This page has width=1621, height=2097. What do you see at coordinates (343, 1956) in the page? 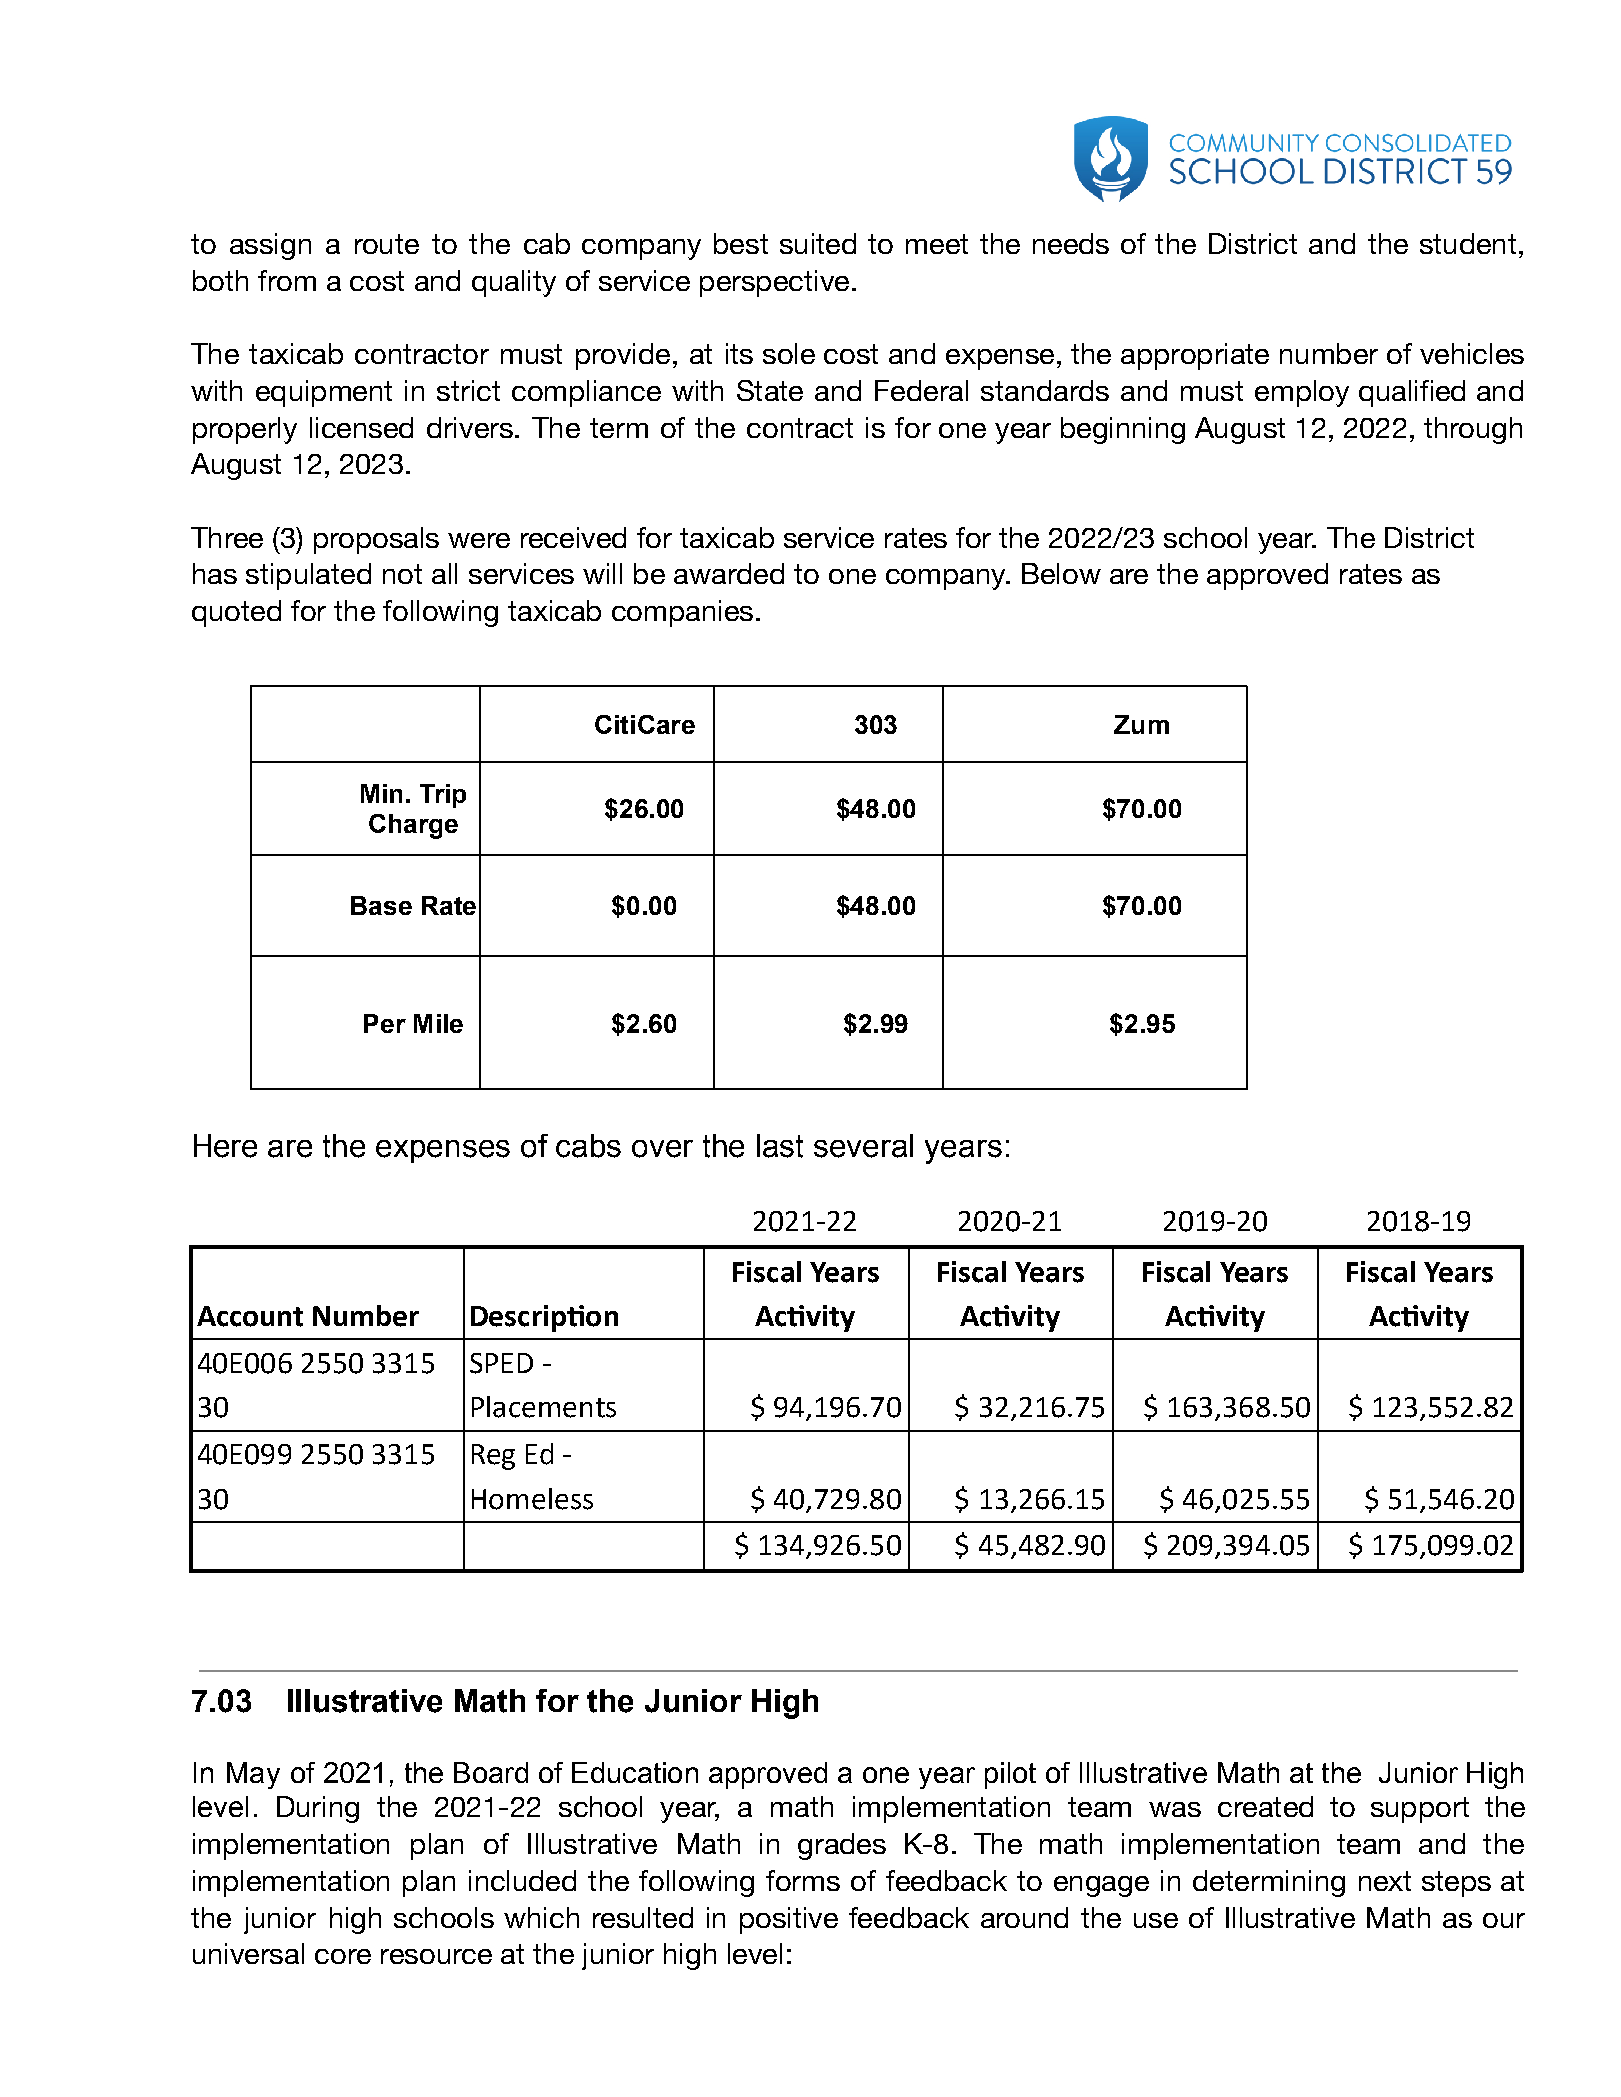
I see `core` at bounding box center [343, 1956].
